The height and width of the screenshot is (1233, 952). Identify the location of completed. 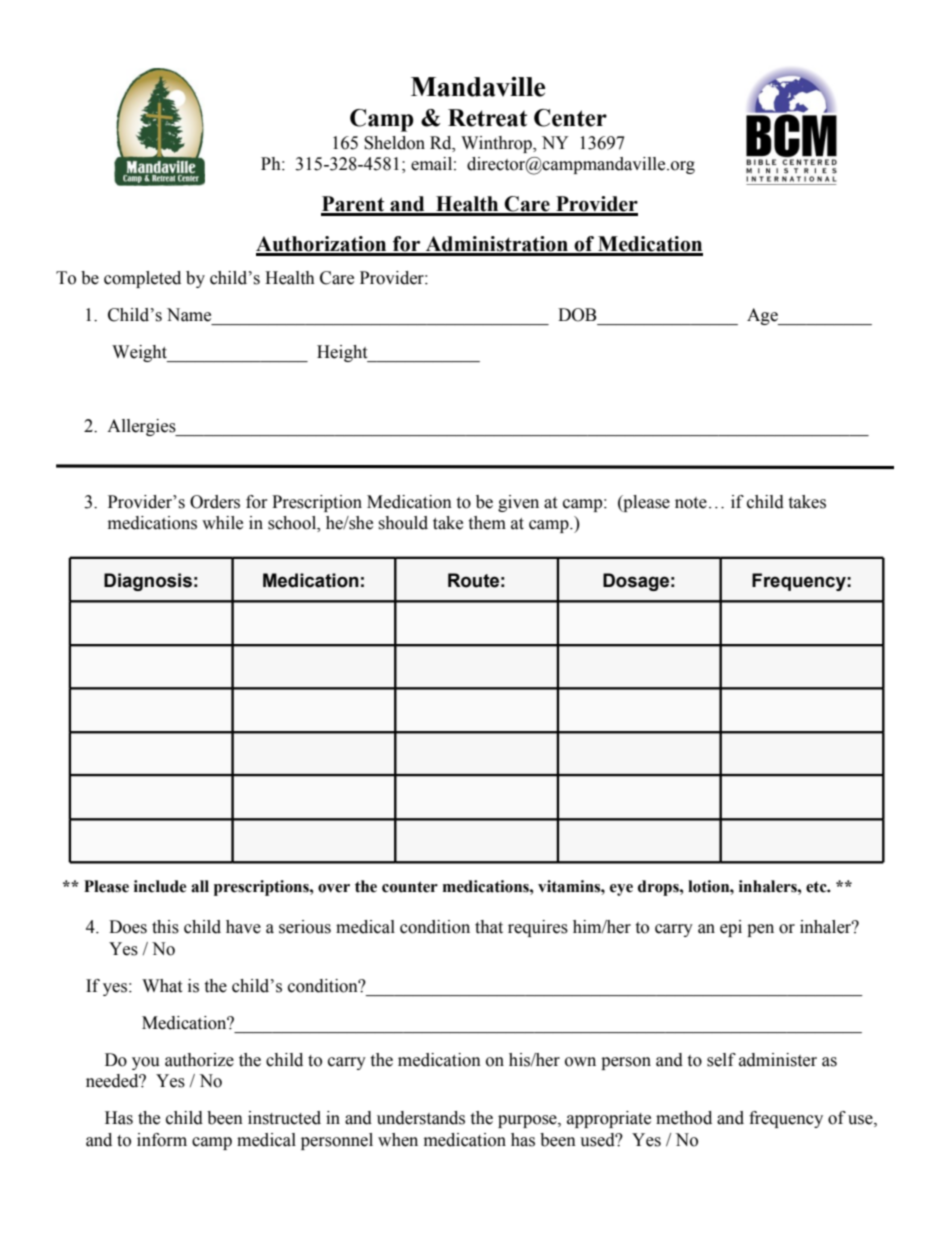
(142, 279).
